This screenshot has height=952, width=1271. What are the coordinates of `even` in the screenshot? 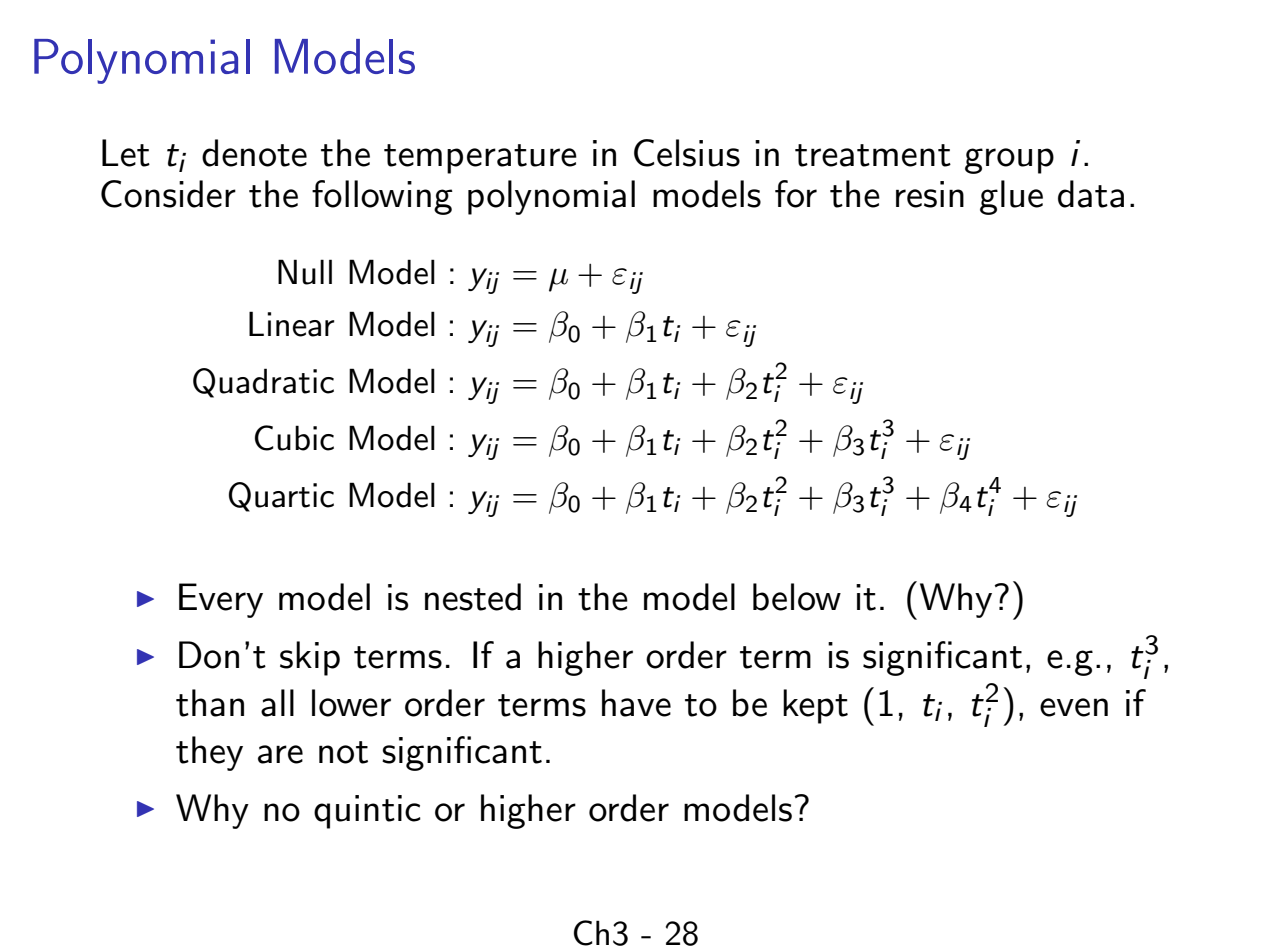 It's located at (1074, 707).
